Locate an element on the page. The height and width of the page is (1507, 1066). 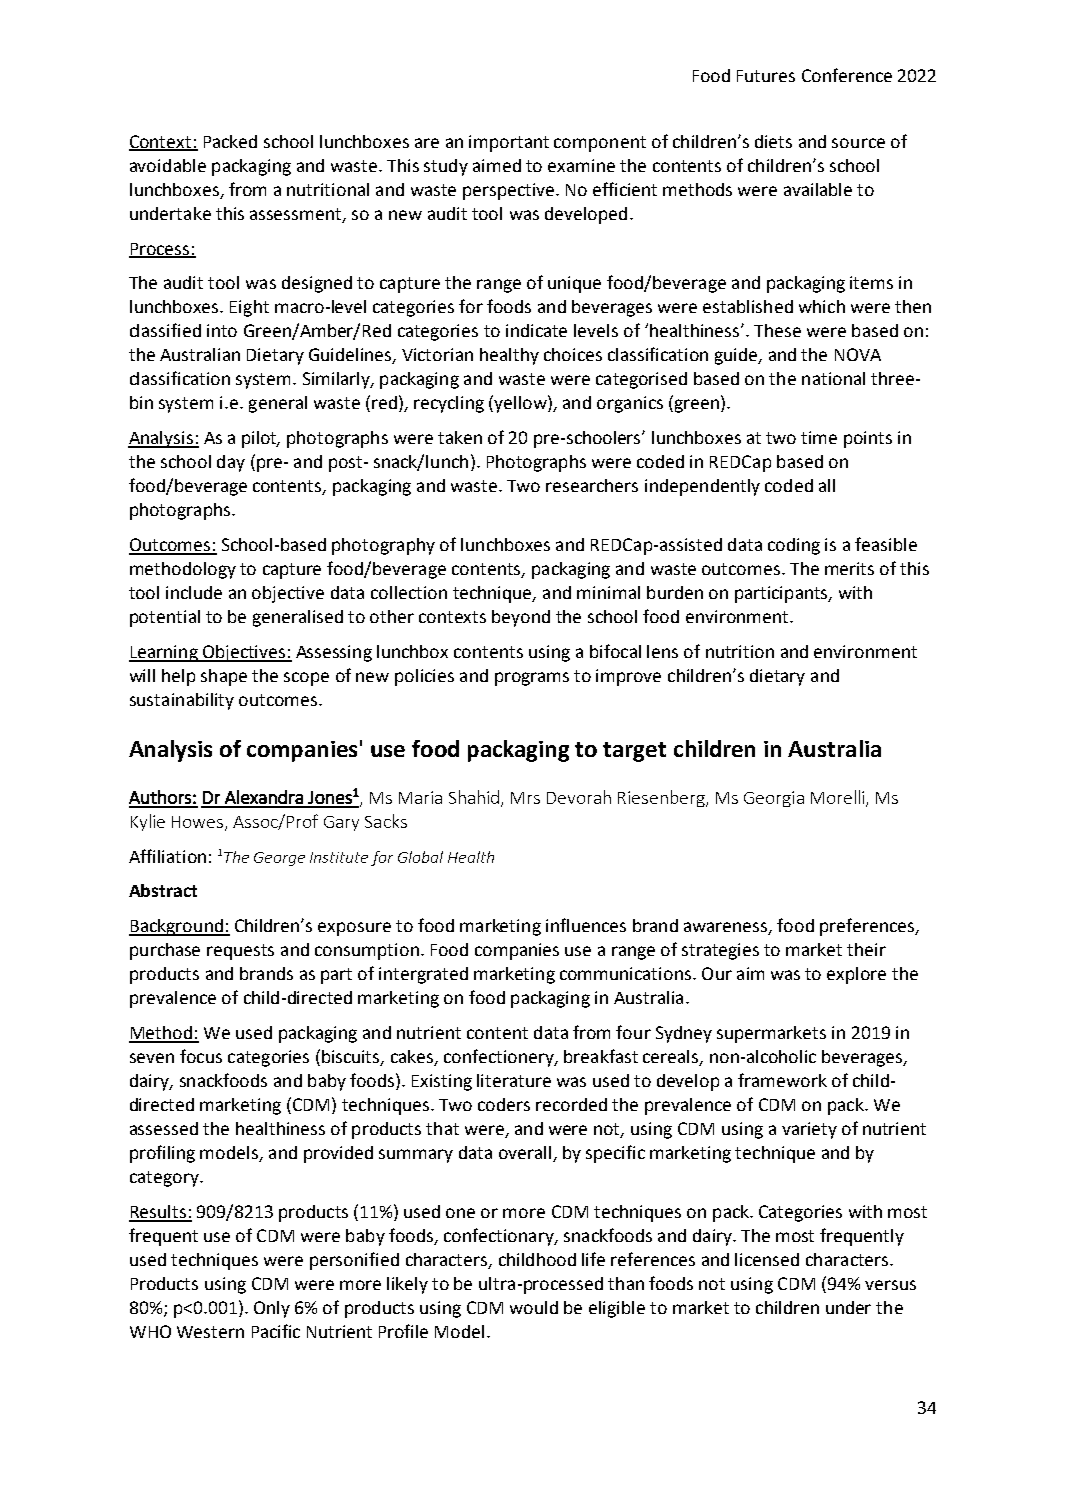
important is located at coordinates (509, 143).
